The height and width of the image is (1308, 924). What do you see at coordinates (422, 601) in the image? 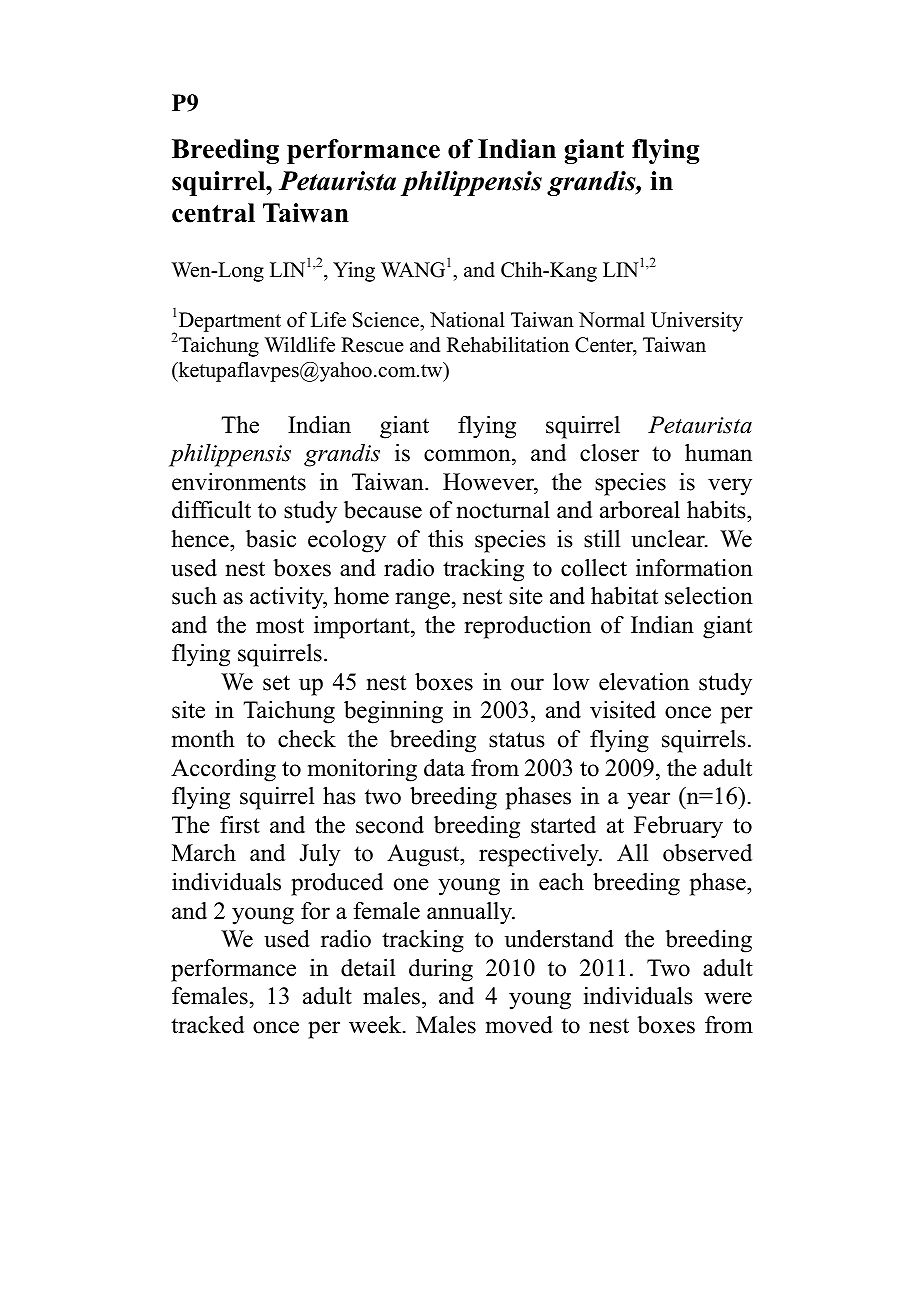
I see `range` at bounding box center [422, 601].
